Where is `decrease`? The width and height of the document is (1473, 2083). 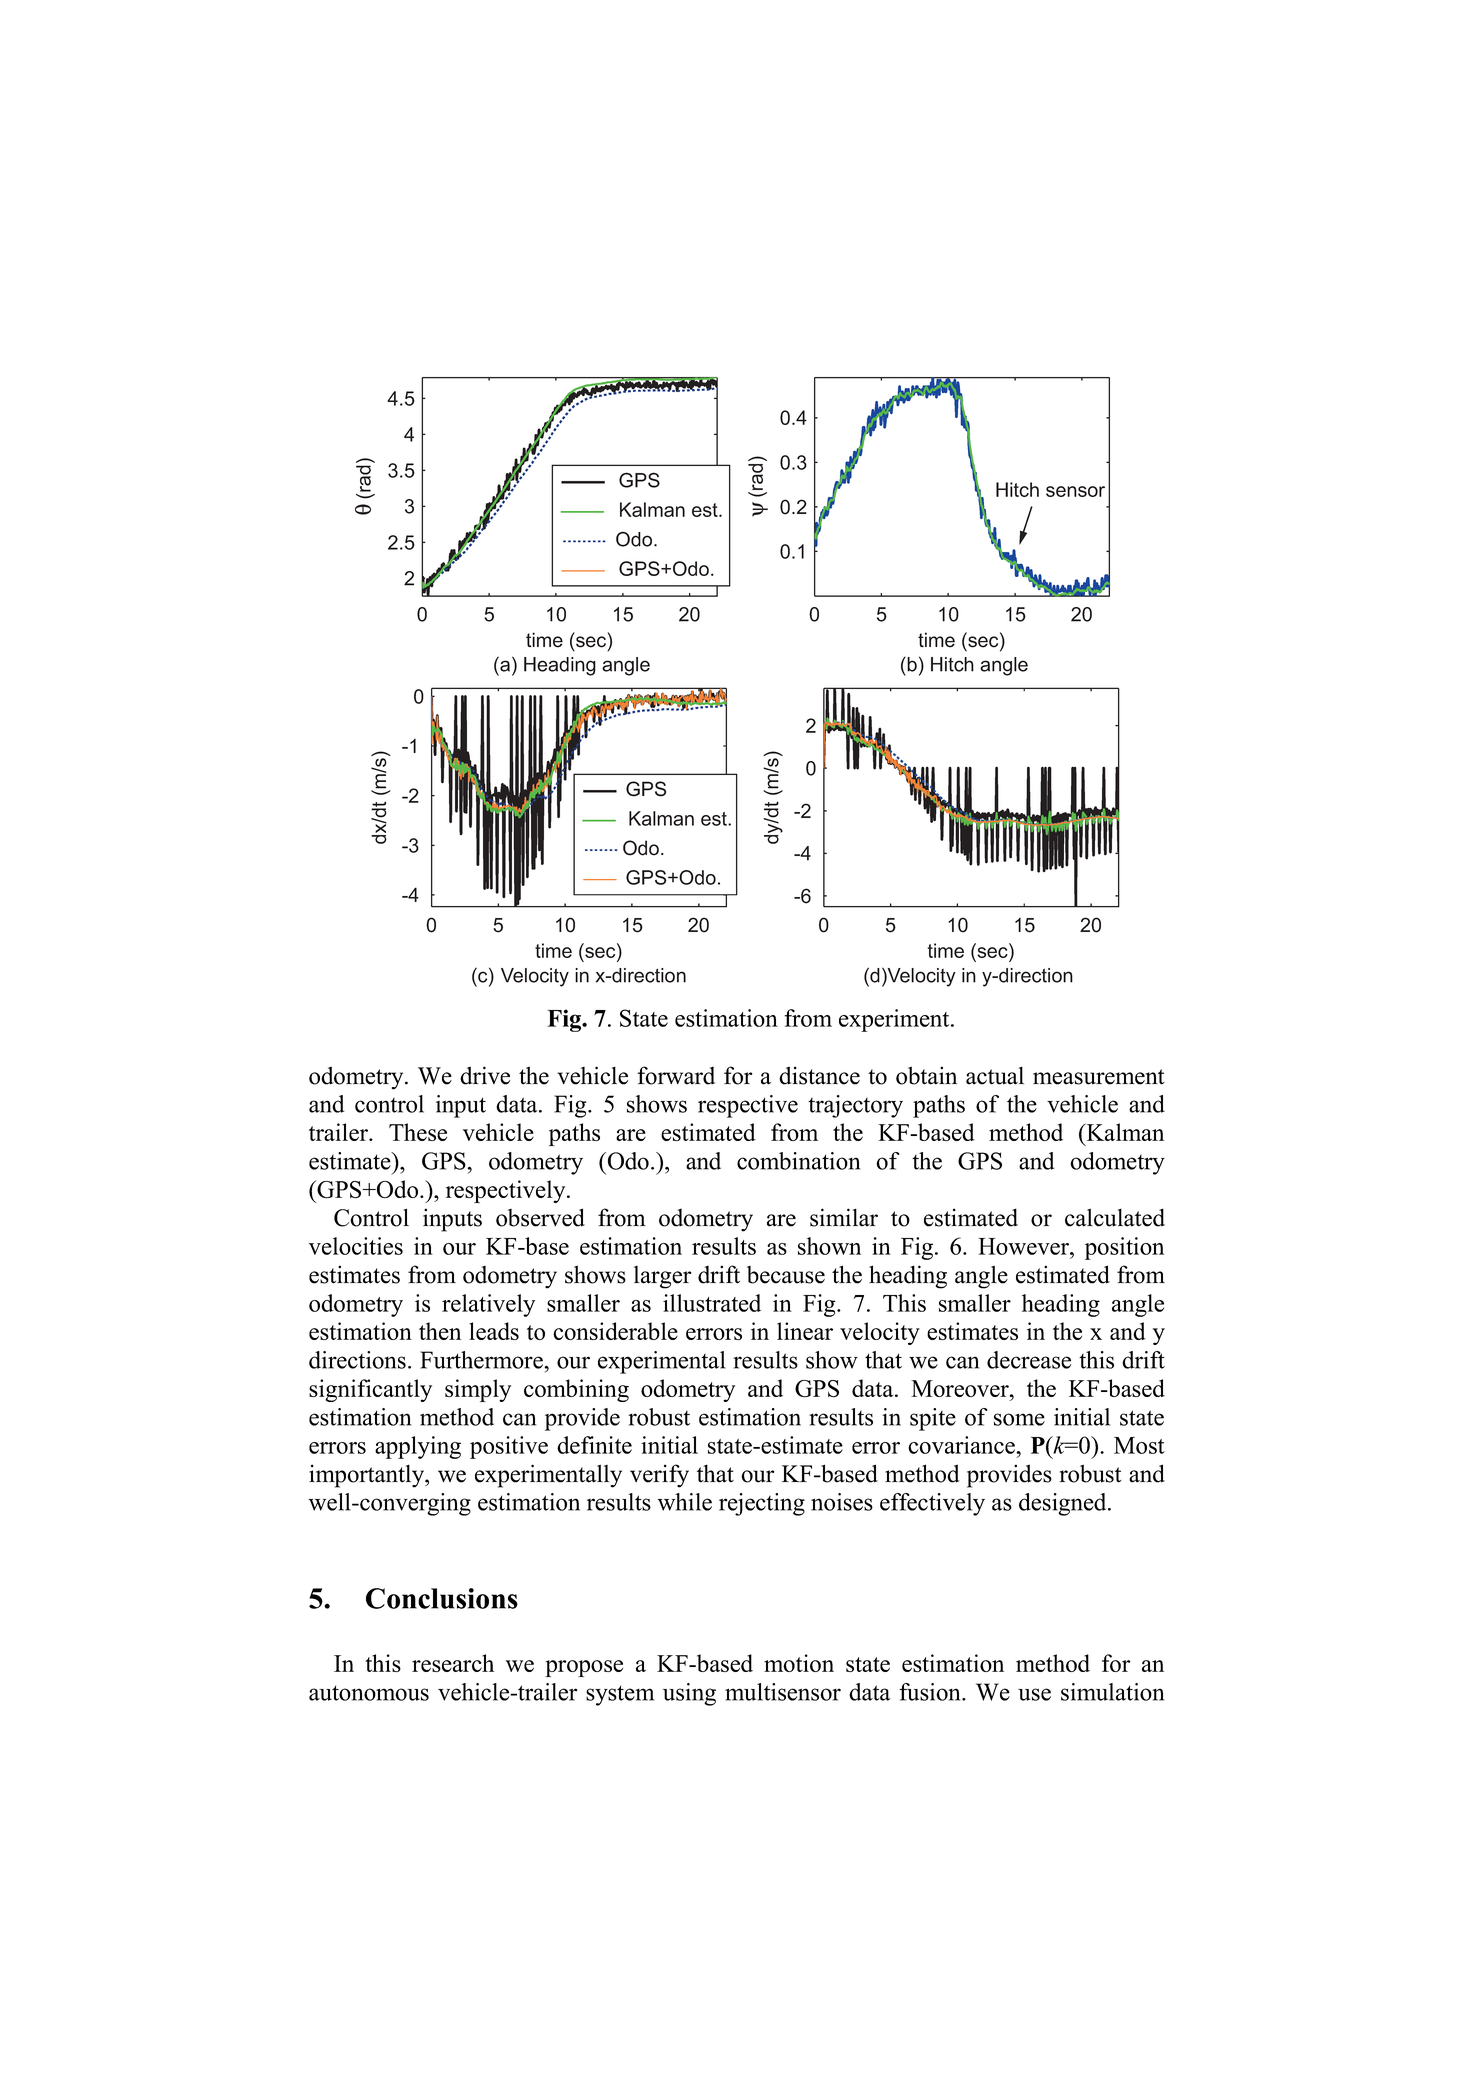
decrease is located at coordinates (1029, 1360).
